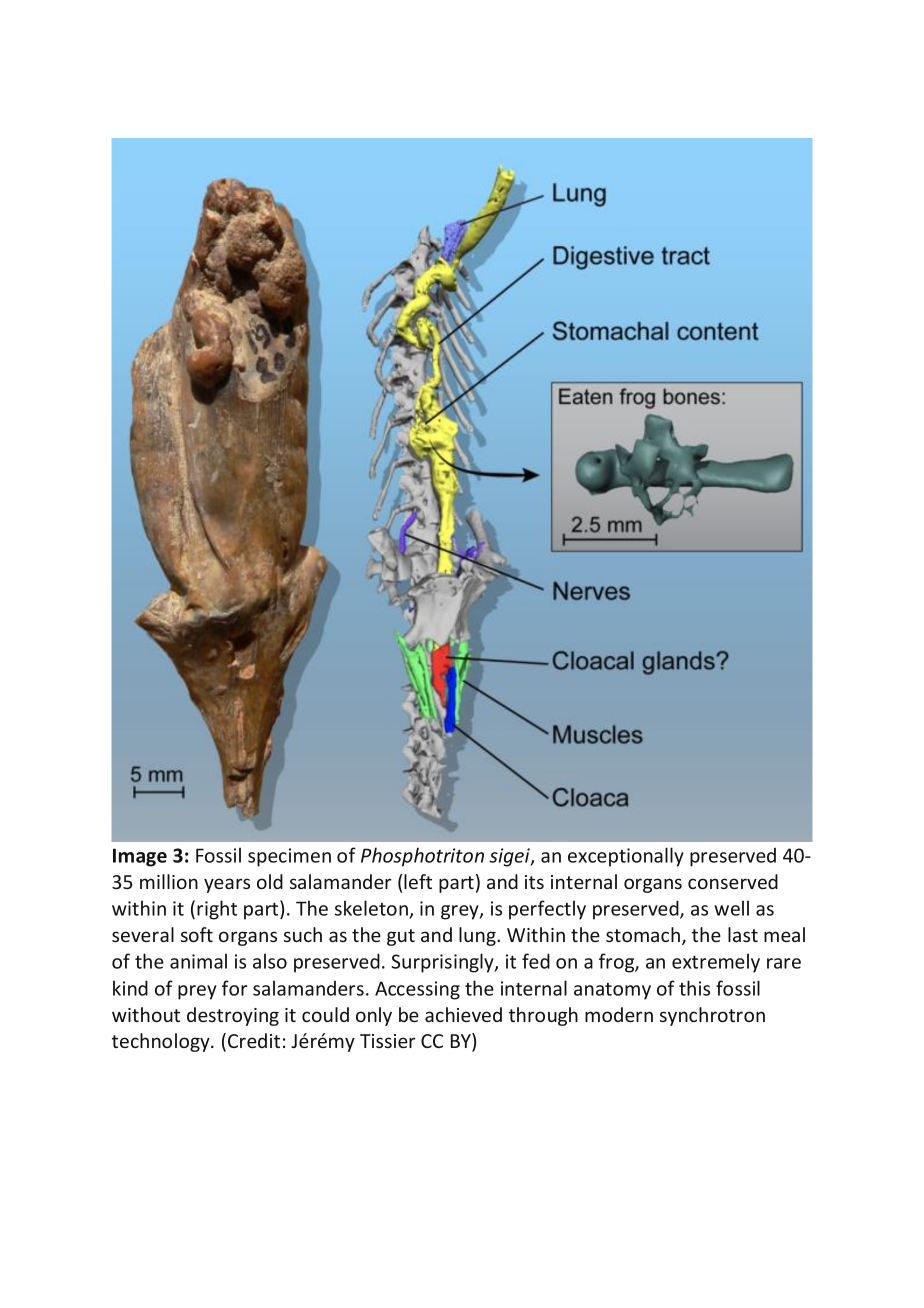 The width and height of the screenshot is (924, 1308). I want to click on this, so click(694, 988).
